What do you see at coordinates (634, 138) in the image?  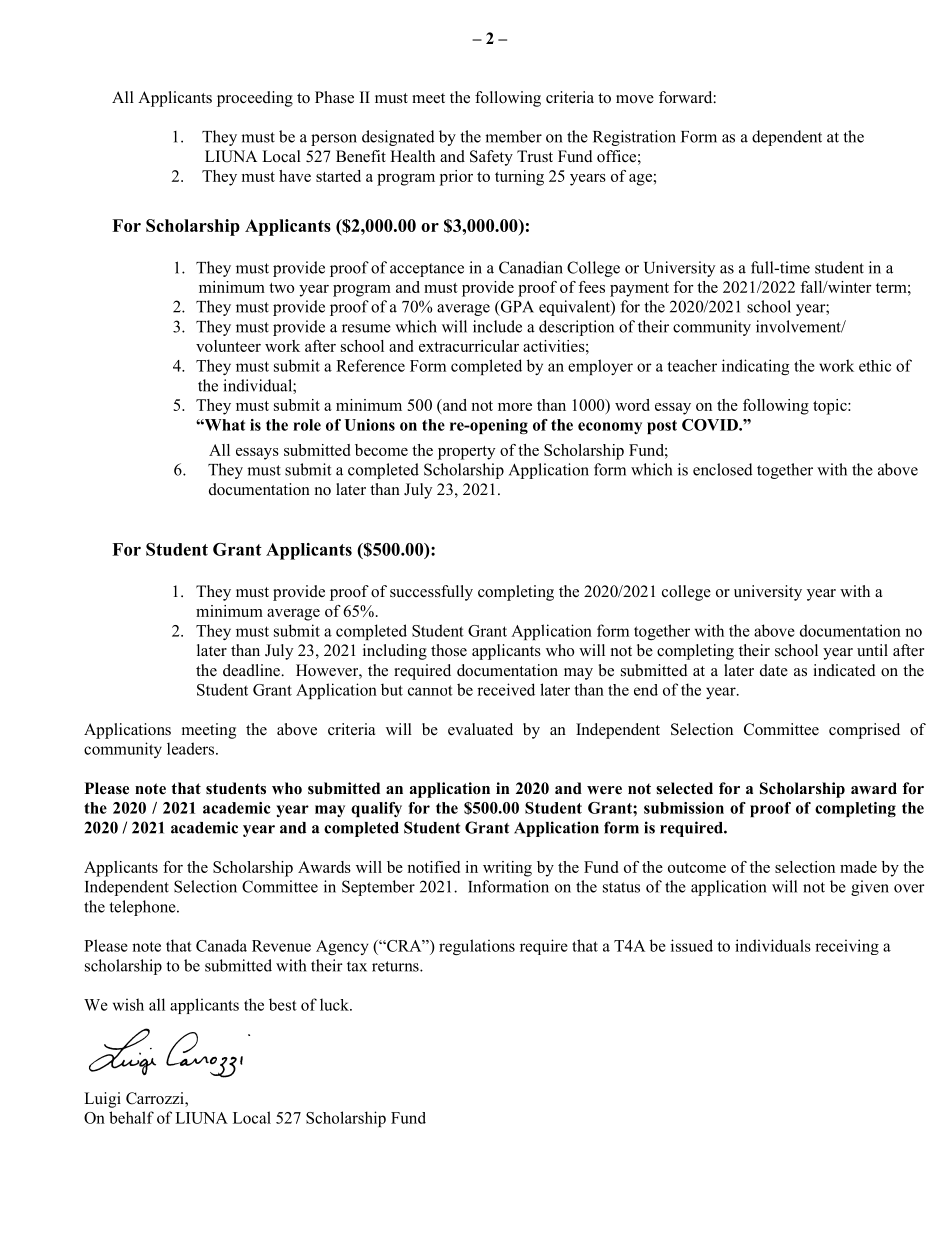 I see `Registration` at bounding box center [634, 138].
